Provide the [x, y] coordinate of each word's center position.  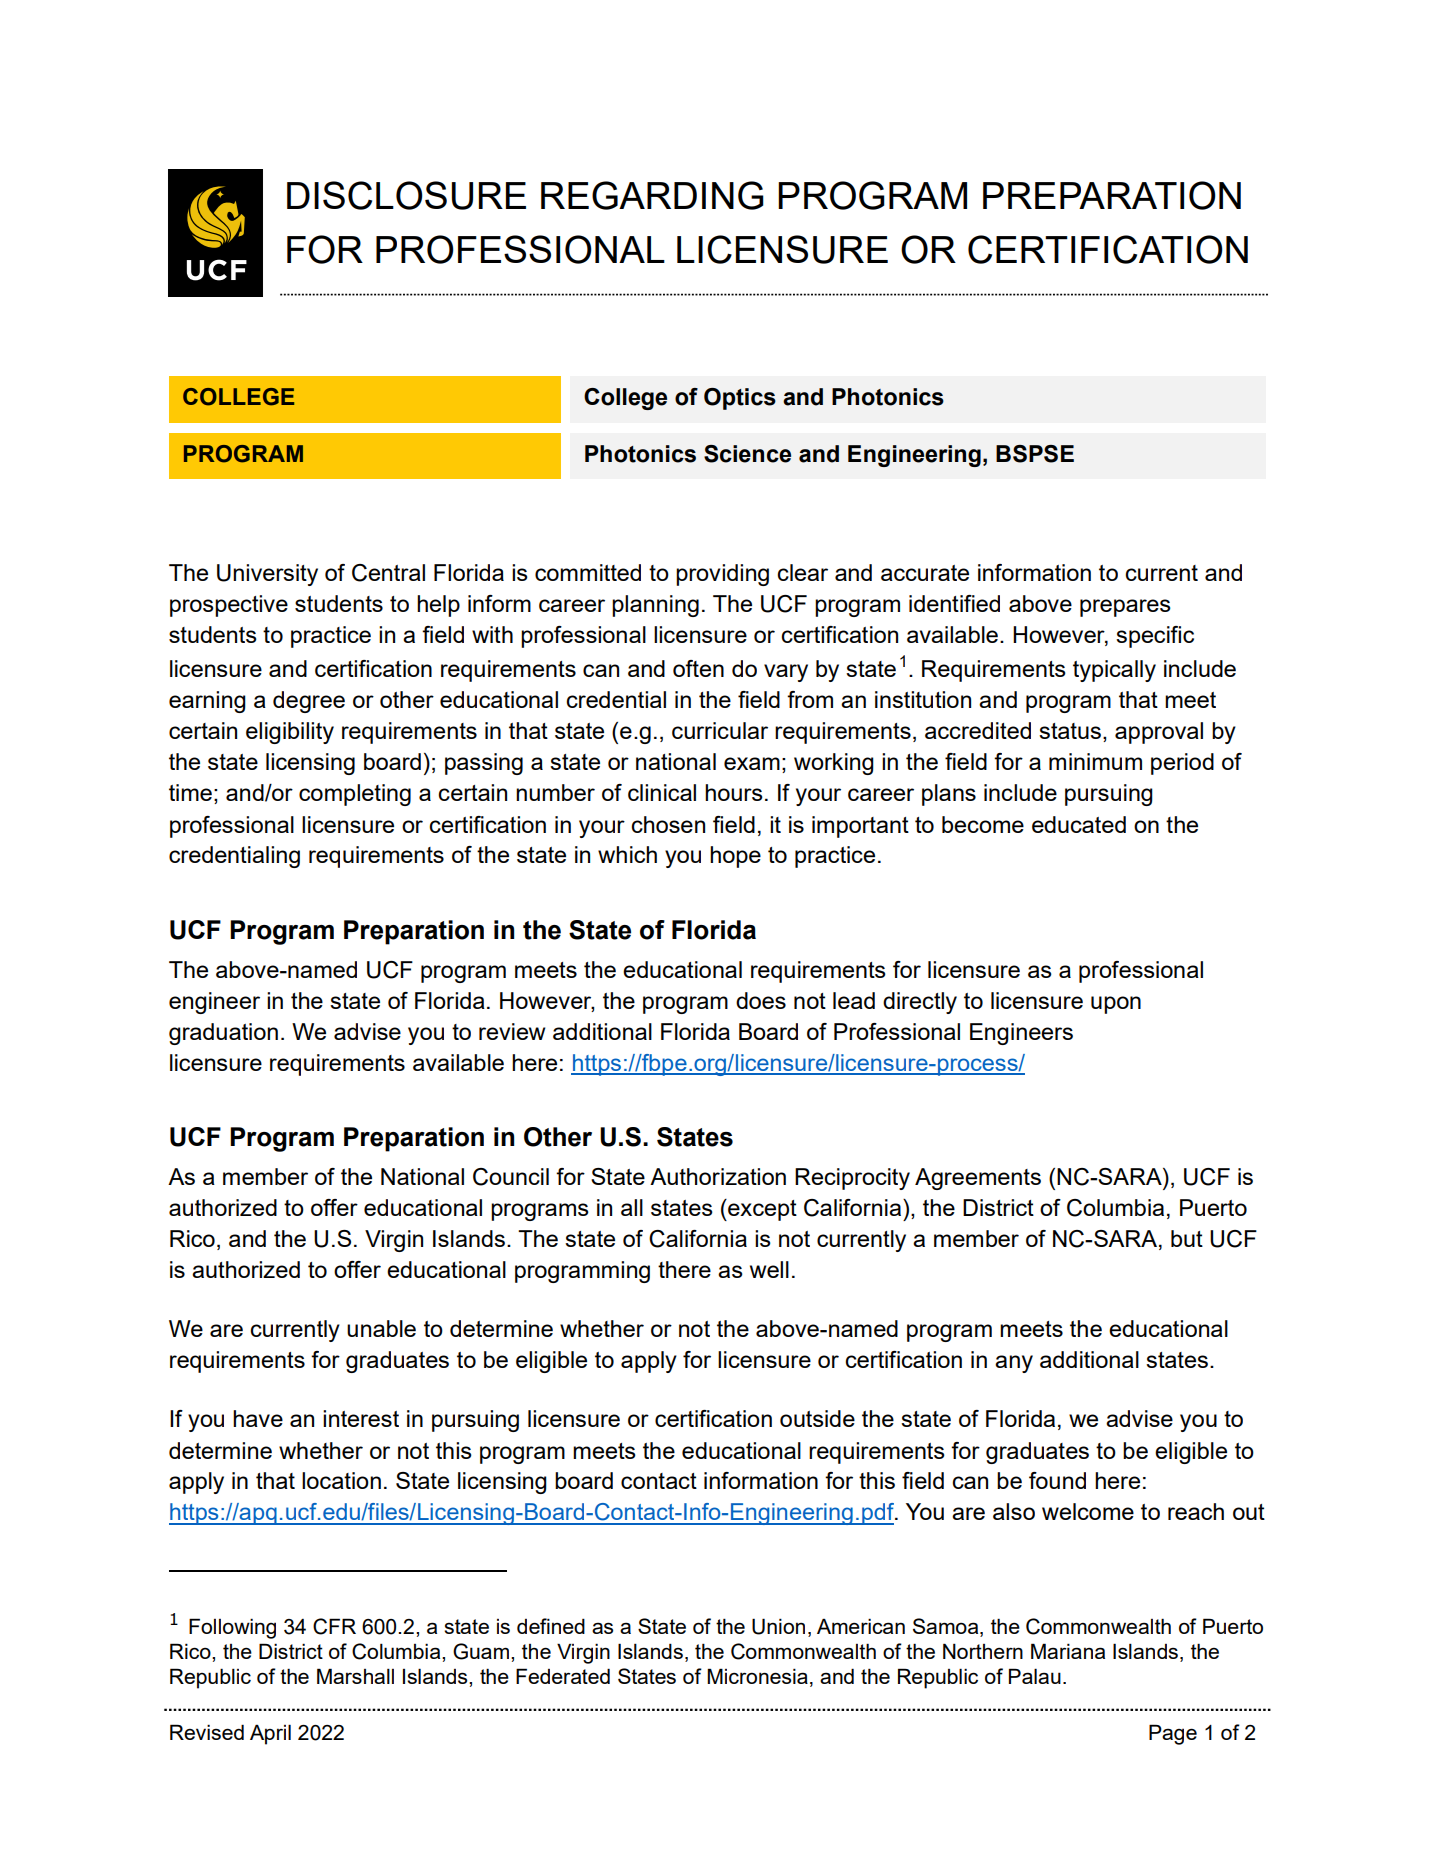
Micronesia [757, 1676]
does [761, 1000]
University [267, 575]
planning [655, 606]
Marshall [355, 1676]
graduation [223, 1034]
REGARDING [652, 195]
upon [1116, 1005]
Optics [740, 399]
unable [381, 1328]
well [769, 1269]
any [1014, 1364]
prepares [1125, 608]
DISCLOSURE [406, 195]
